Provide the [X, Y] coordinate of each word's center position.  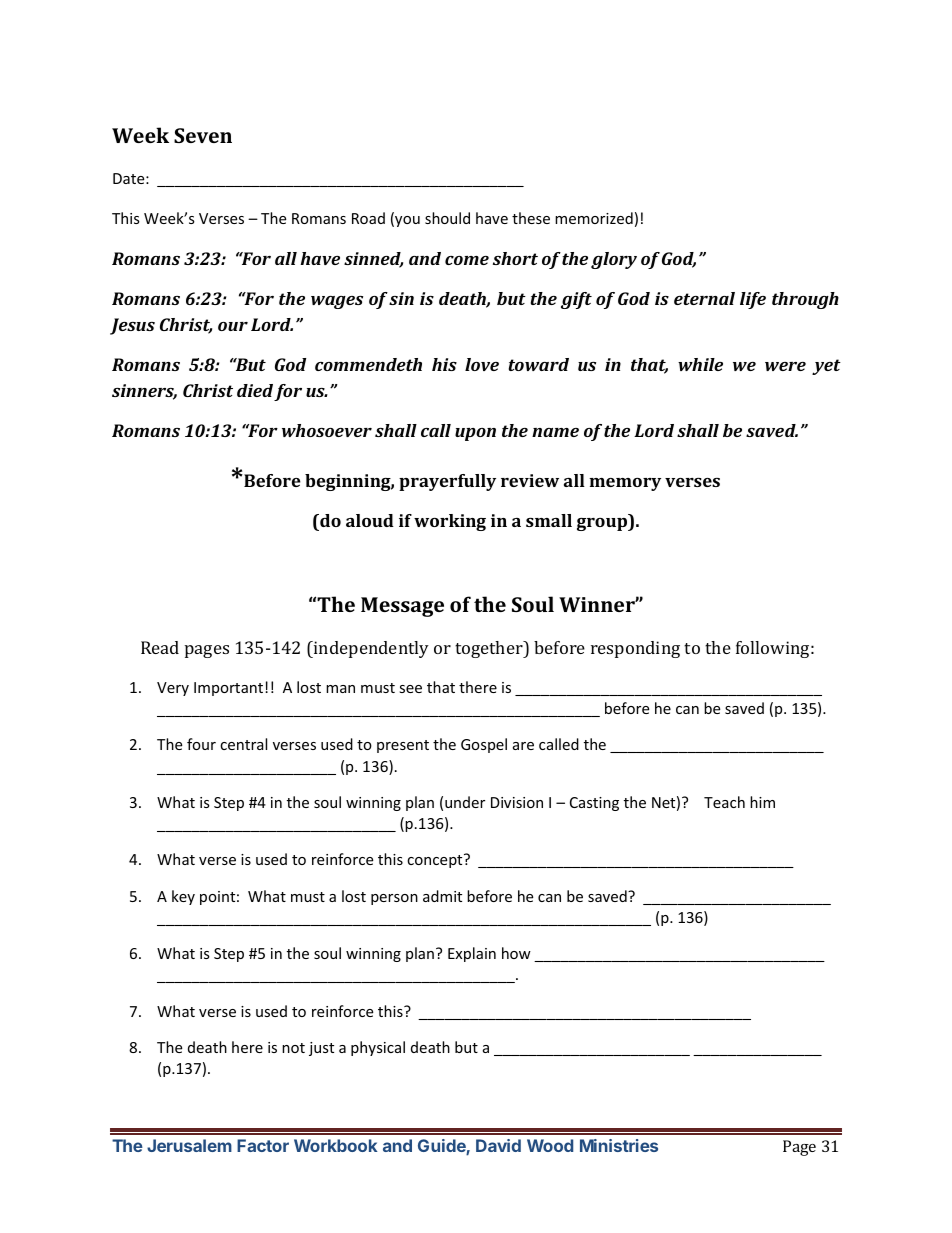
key [183, 897]
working [450, 522]
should [447, 218]
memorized [594, 218]
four [201, 744]
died [255, 390]
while [700, 364]
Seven [203, 135]
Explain [472, 954]
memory [625, 484]
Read [160, 647]
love [482, 364]
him [762, 802]
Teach [724, 802]
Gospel [484, 745]
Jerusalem [189, 1145]
